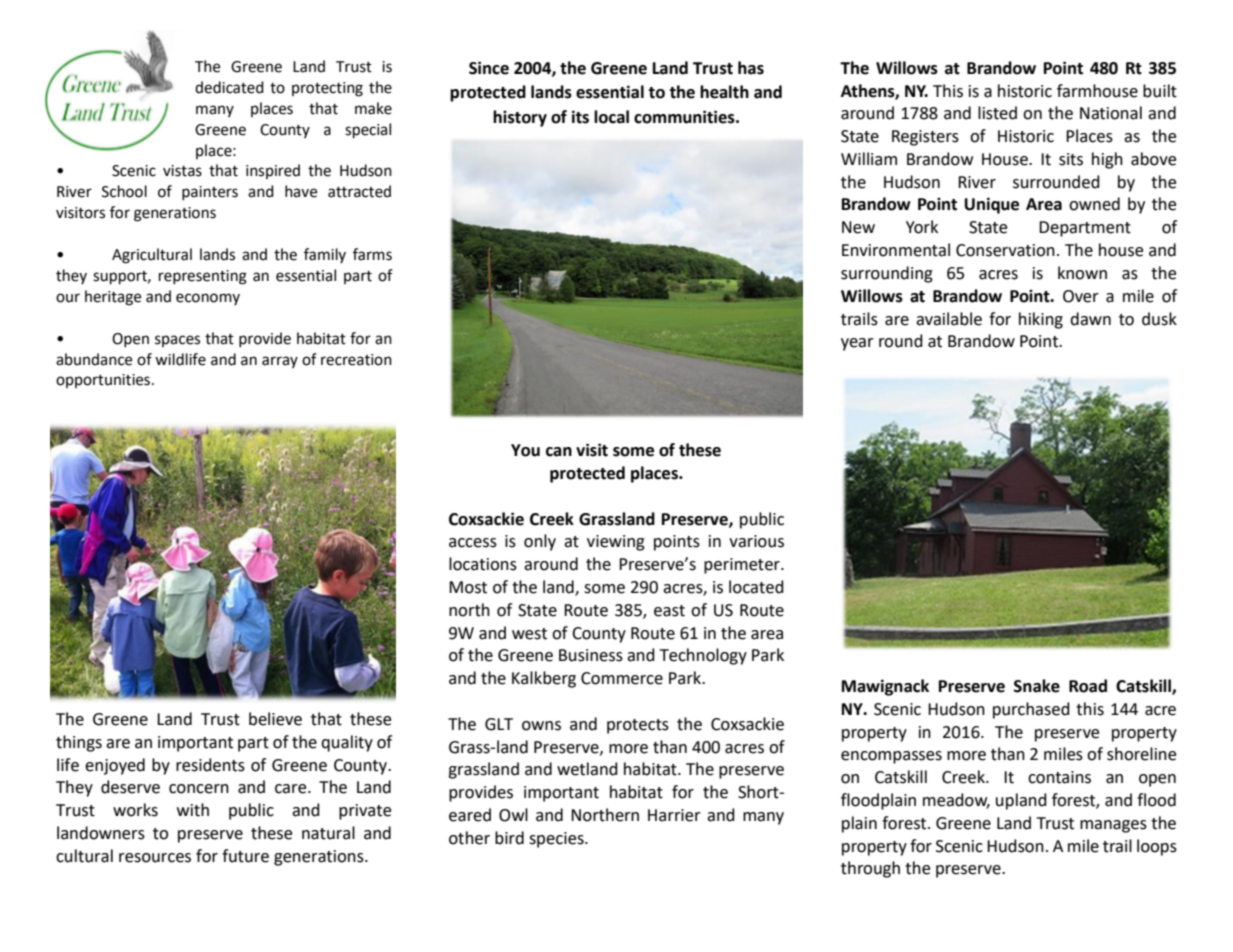 The height and width of the screenshot is (952, 1233). Describe the element at coordinates (103, 381) in the screenshot. I see `opportunities` at that location.
